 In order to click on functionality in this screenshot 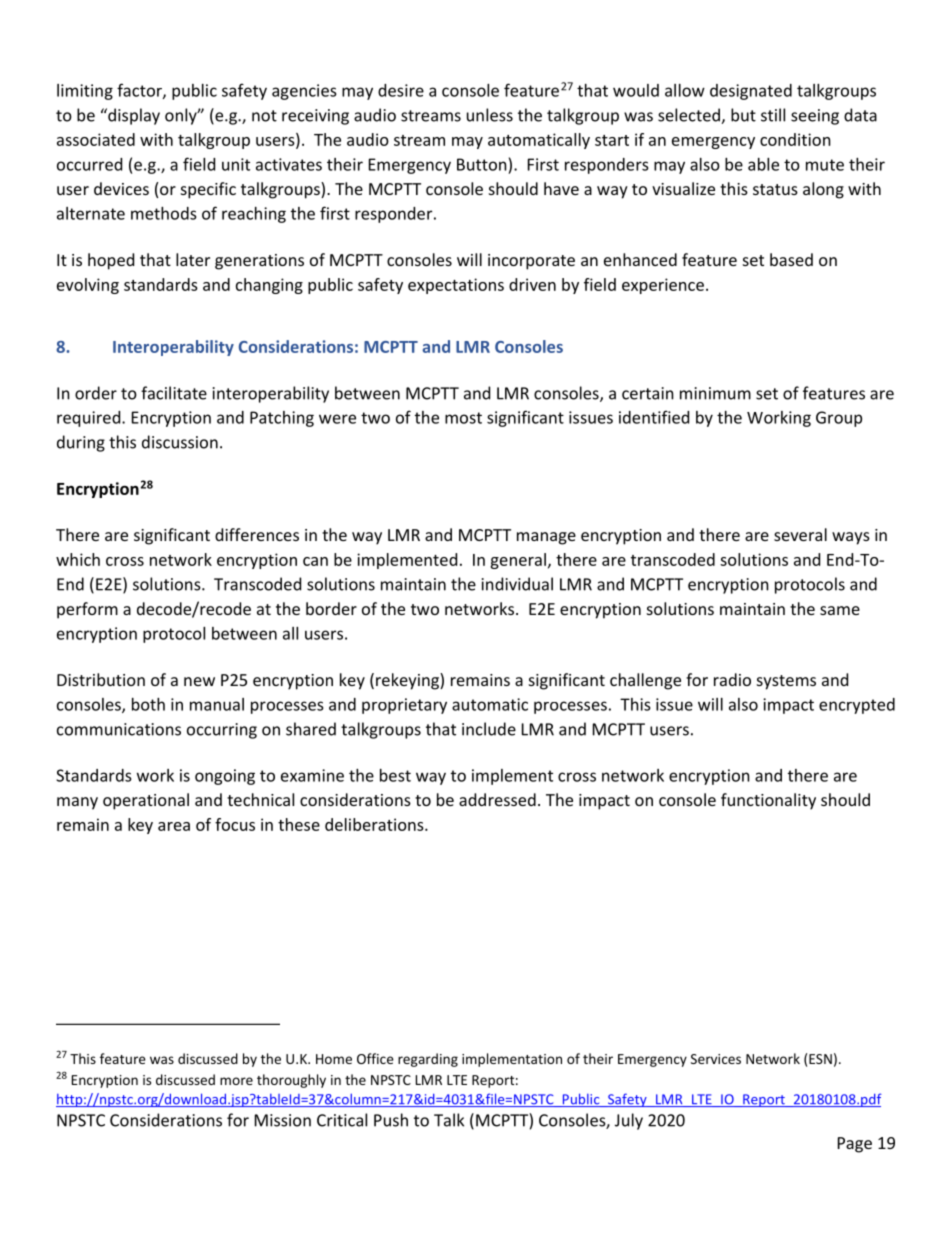, I will do `click(768, 801)`.
